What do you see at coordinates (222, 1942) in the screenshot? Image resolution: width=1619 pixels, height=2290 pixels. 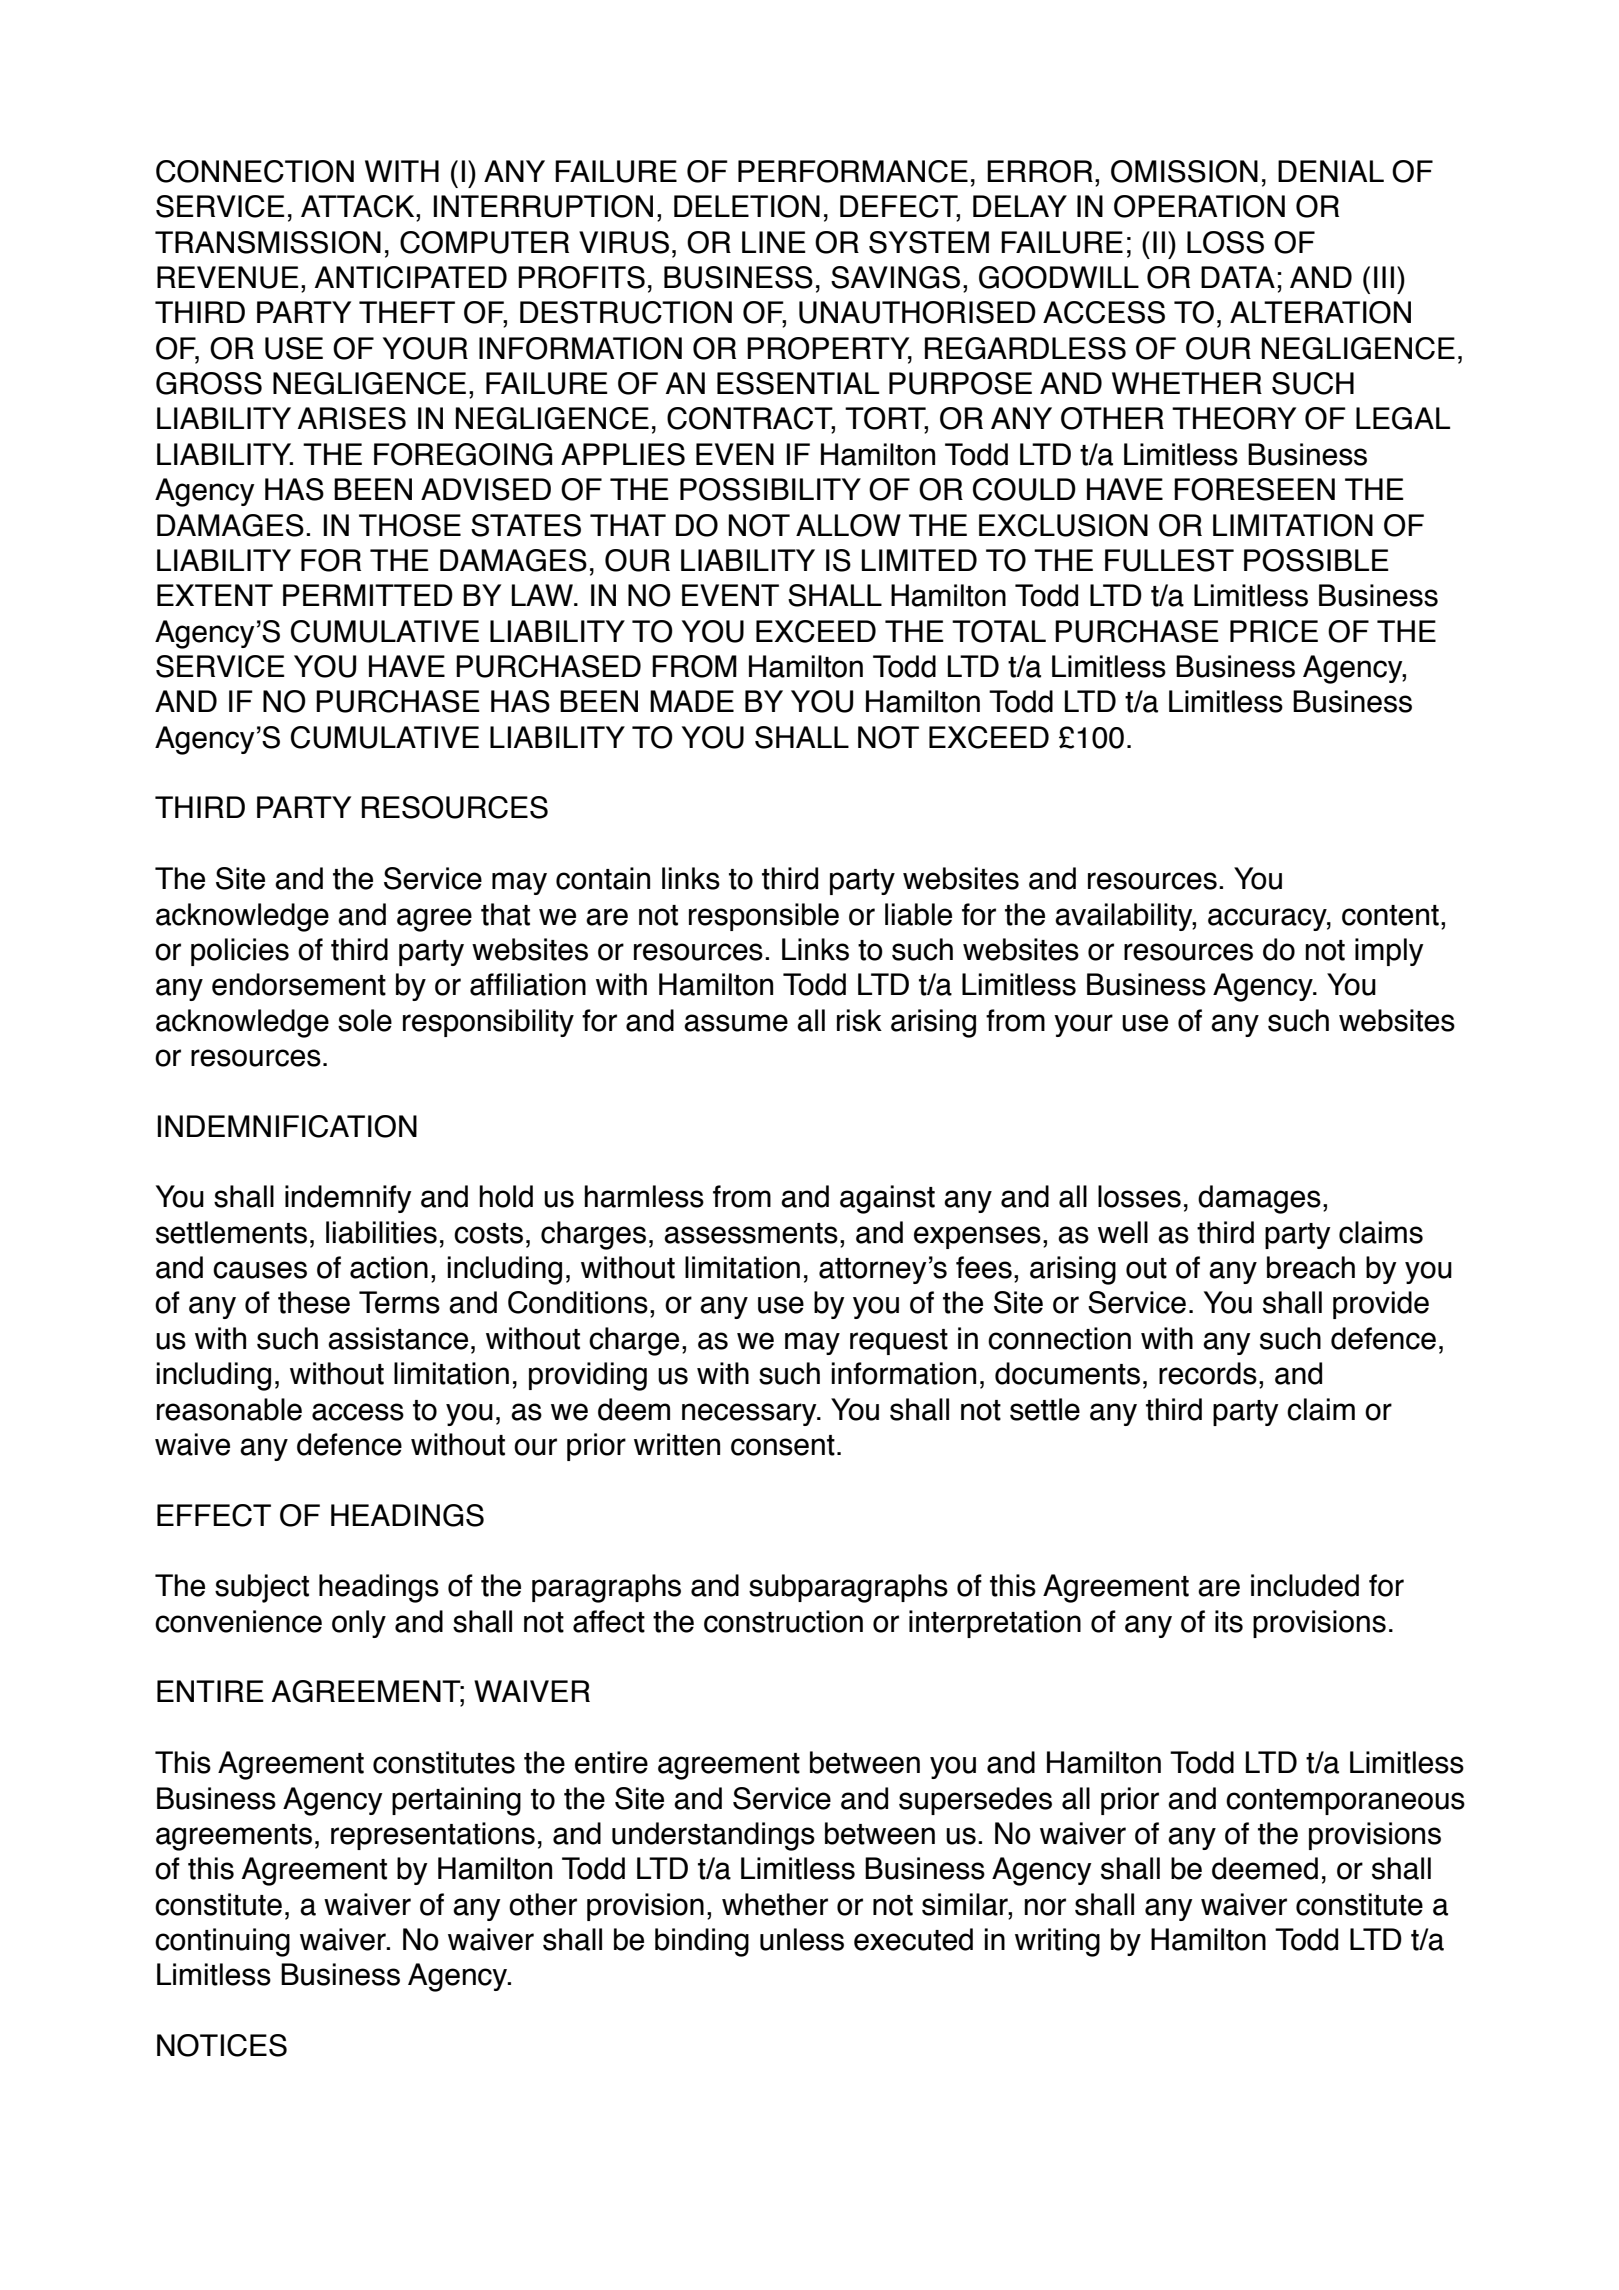 I see `continuing` at bounding box center [222, 1942].
